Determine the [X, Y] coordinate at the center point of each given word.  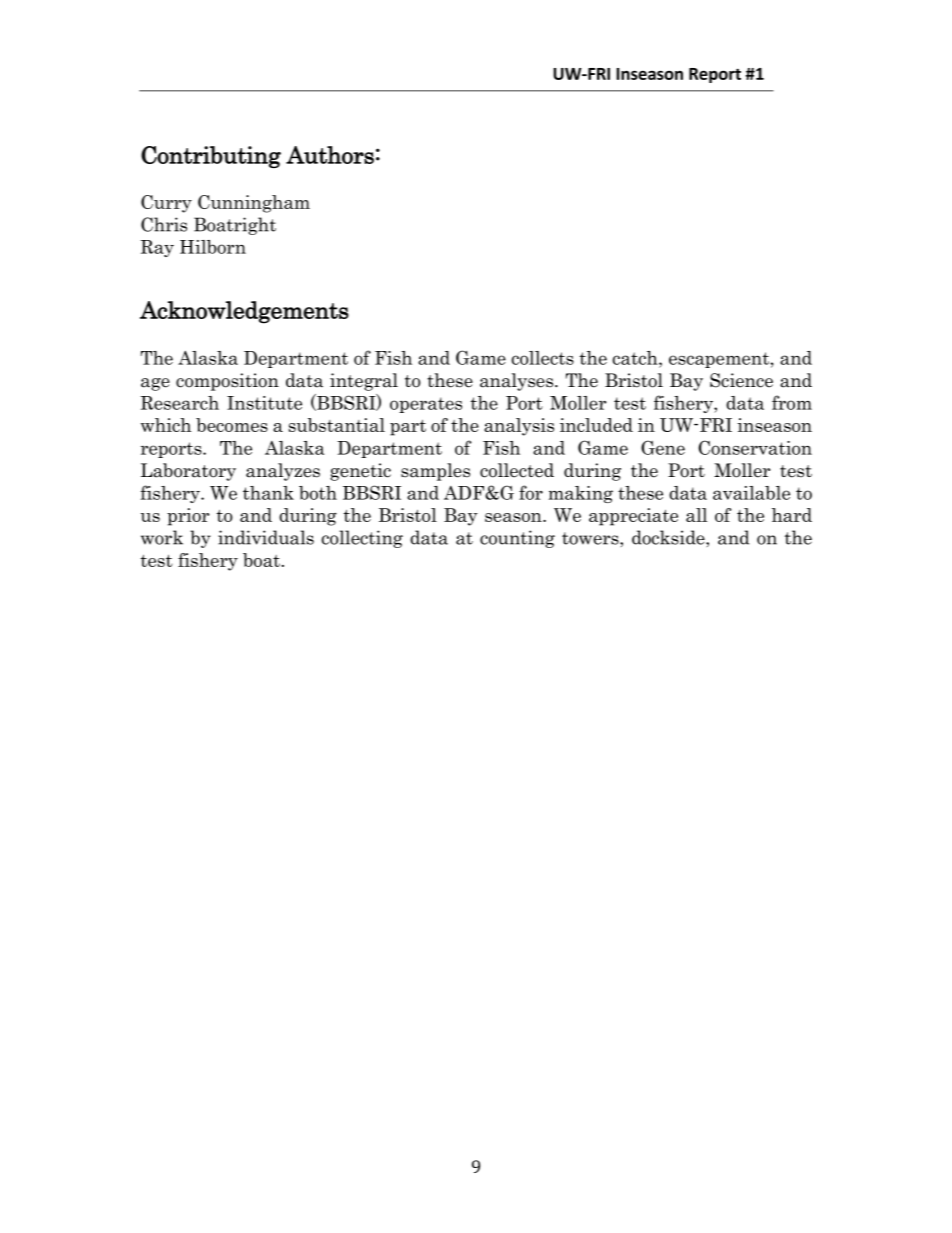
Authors [330, 155]
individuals [266, 537]
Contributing [211, 157]
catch [636, 358]
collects [543, 358]
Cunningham [254, 204]
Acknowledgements [244, 312]
